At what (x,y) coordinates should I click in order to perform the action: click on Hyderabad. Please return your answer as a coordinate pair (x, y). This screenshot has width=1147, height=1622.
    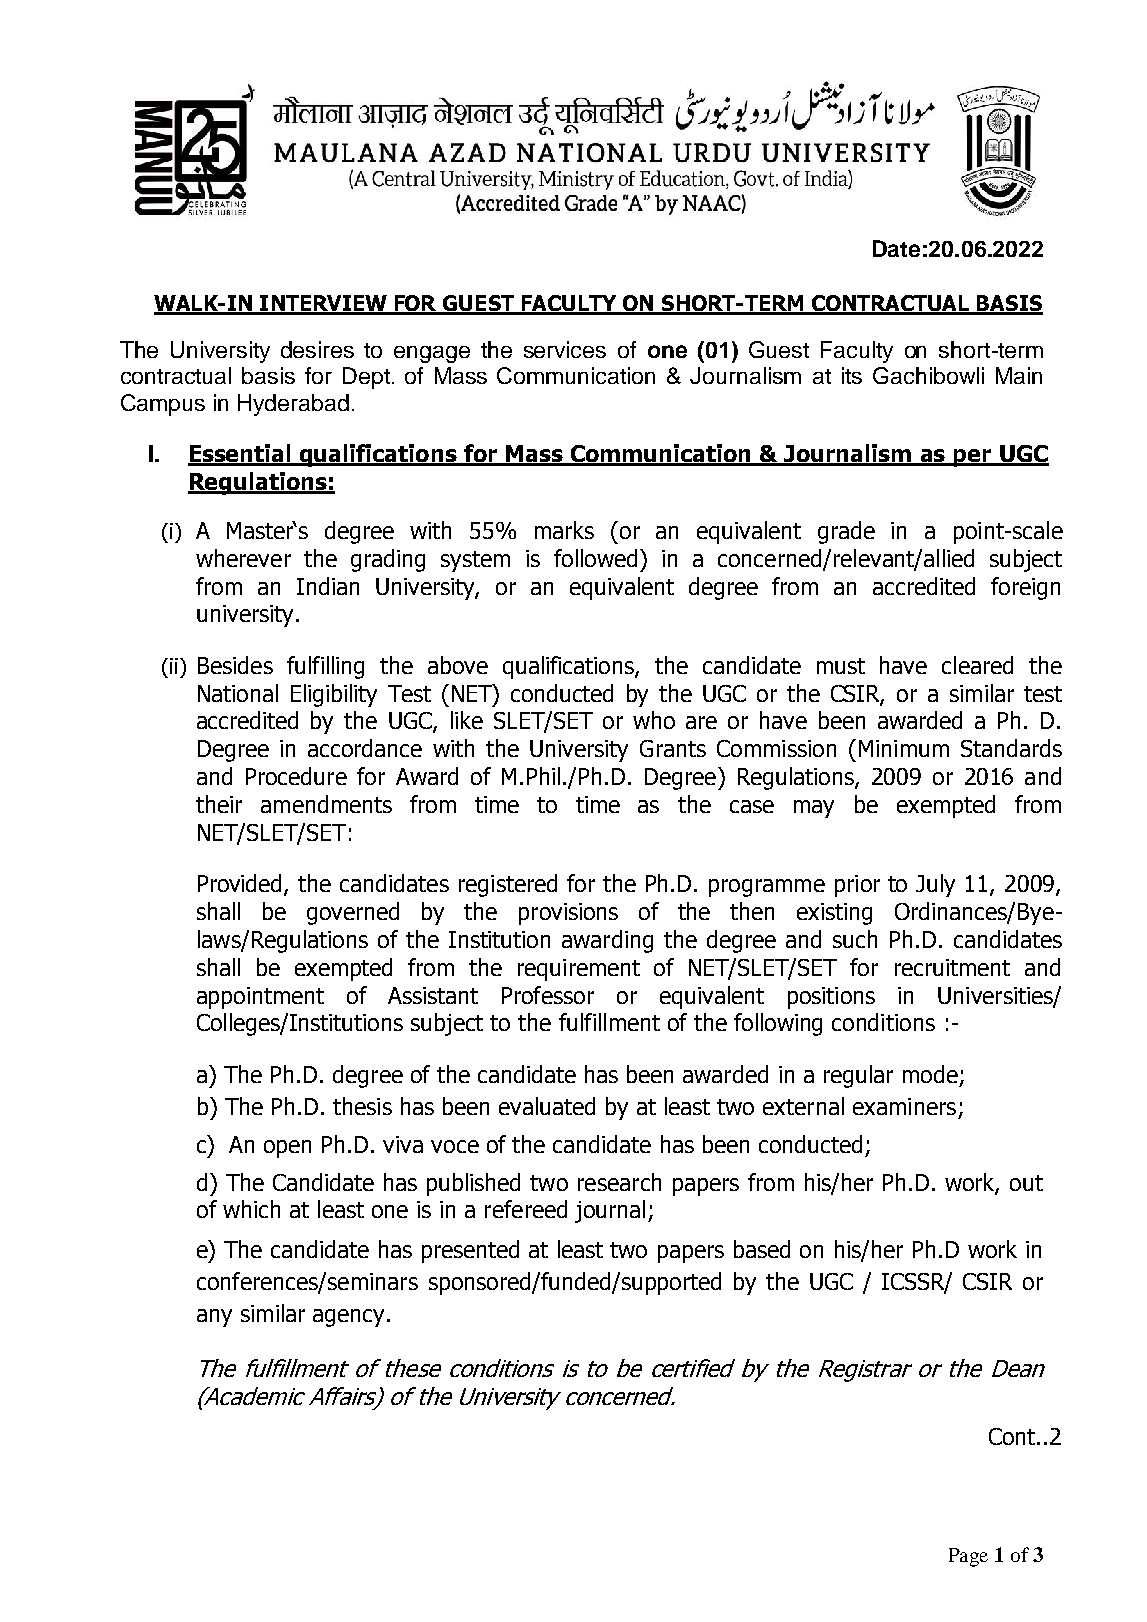
    Looking at the image, I should click on (293, 405).
